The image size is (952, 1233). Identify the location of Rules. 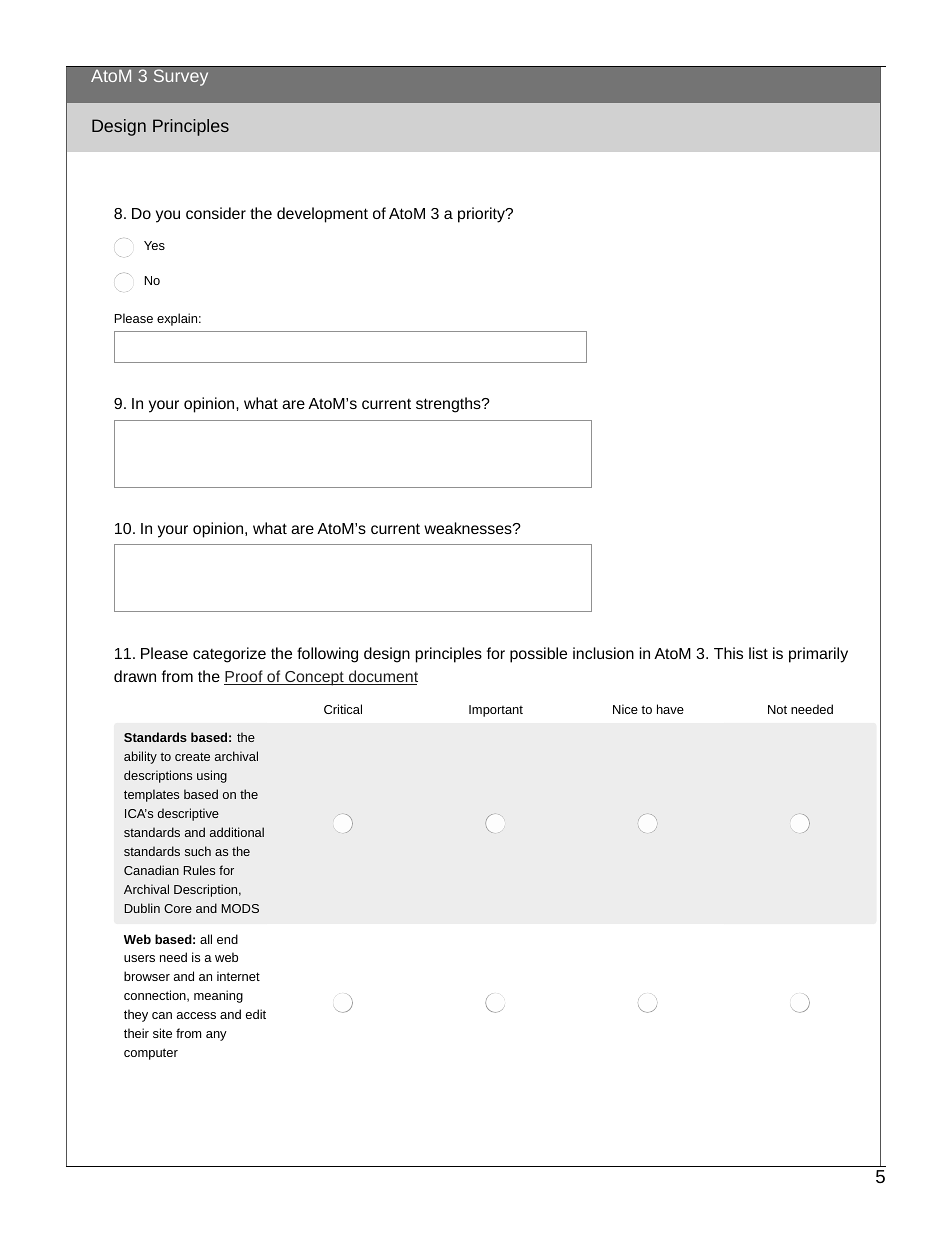
(199, 870).
